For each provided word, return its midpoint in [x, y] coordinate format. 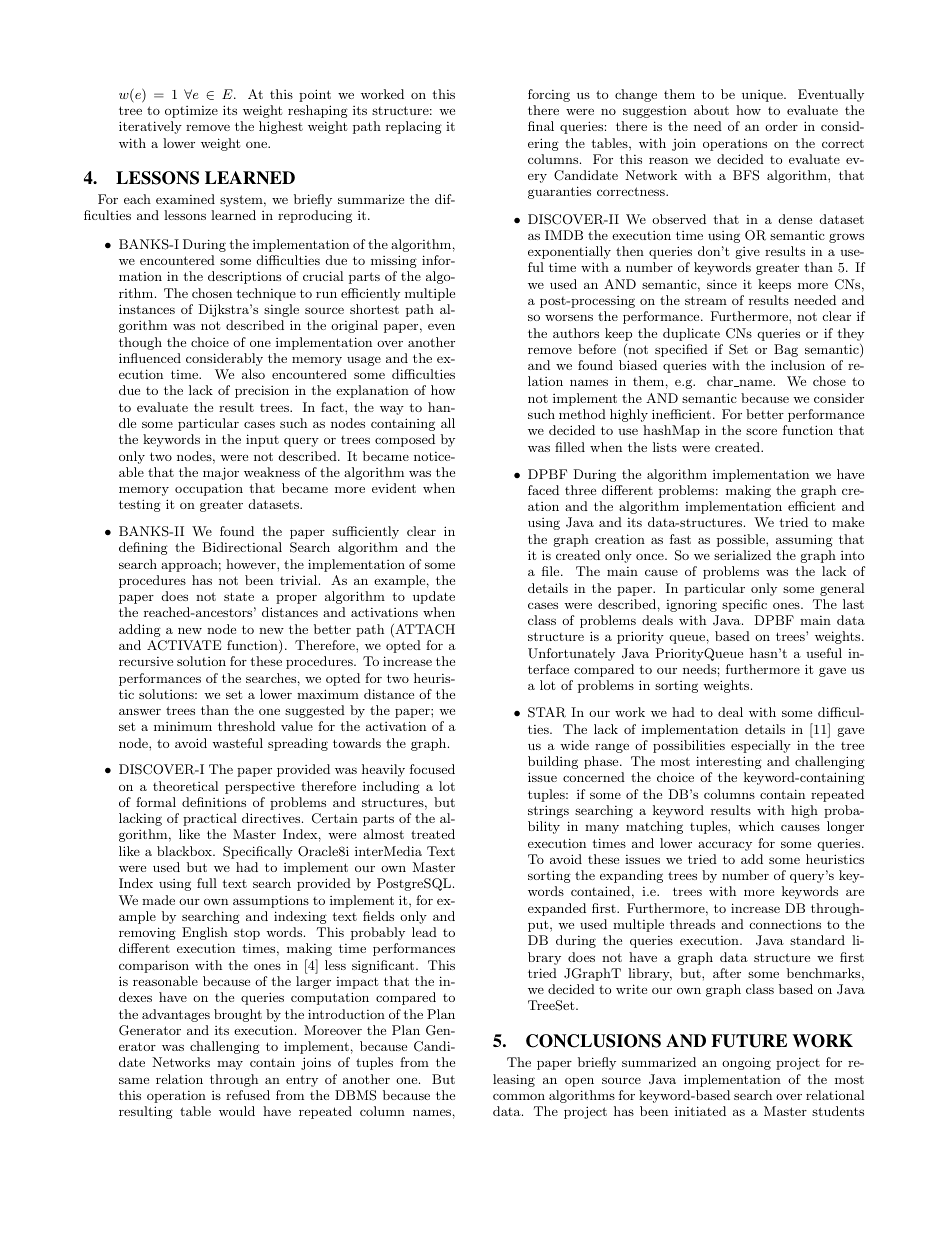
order [781, 126]
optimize [191, 112]
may [230, 1065]
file [552, 571]
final [541, 126]
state [239, 596]
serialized [742, 555]
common [519, 1096]
